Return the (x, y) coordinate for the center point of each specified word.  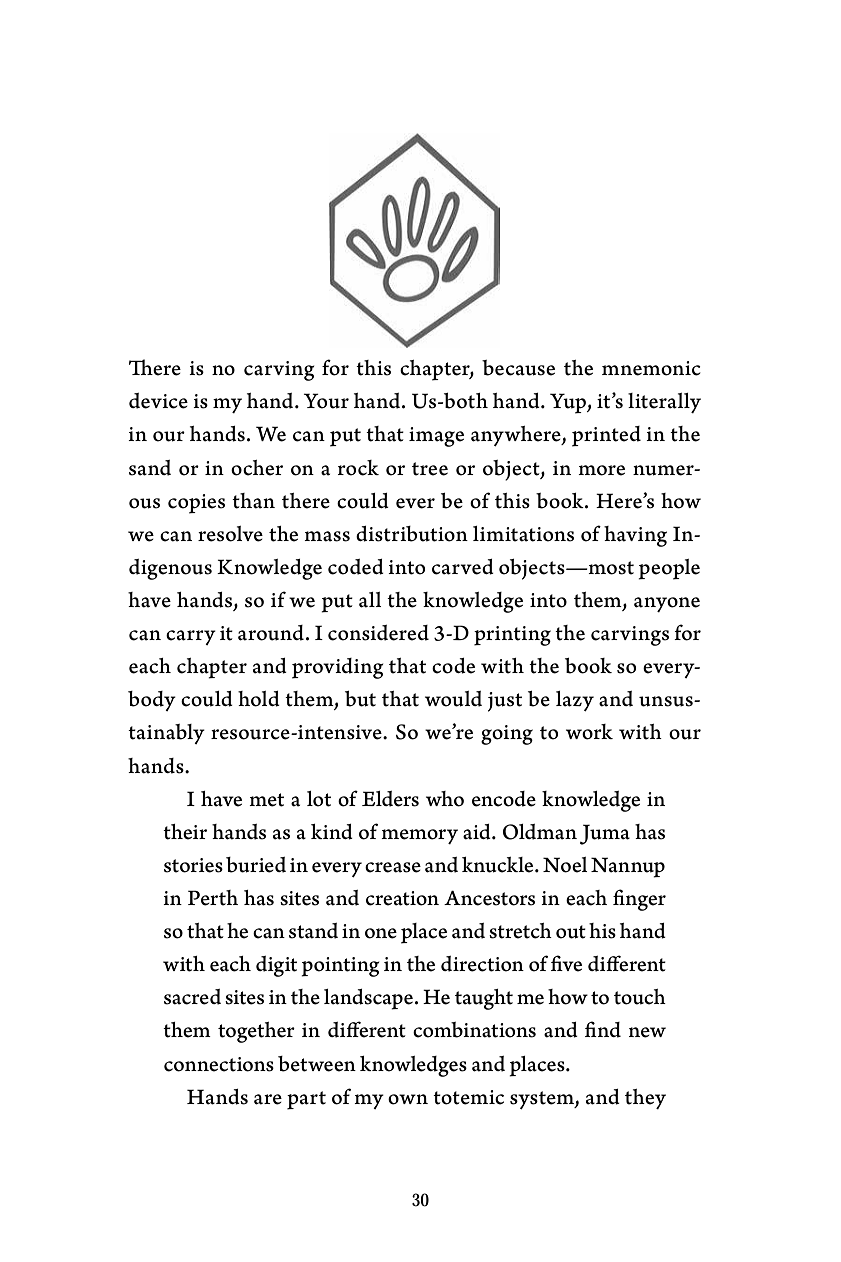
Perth (213, 898)
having (635, 536)
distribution (412, 534)
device (158, 401)
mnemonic (651, 368)
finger (639, 900)
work (589, 732)
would (453, 699)
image (436, 437)
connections (219, 1064)
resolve (230, 534)
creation (402, 898)
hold (259, 699)
